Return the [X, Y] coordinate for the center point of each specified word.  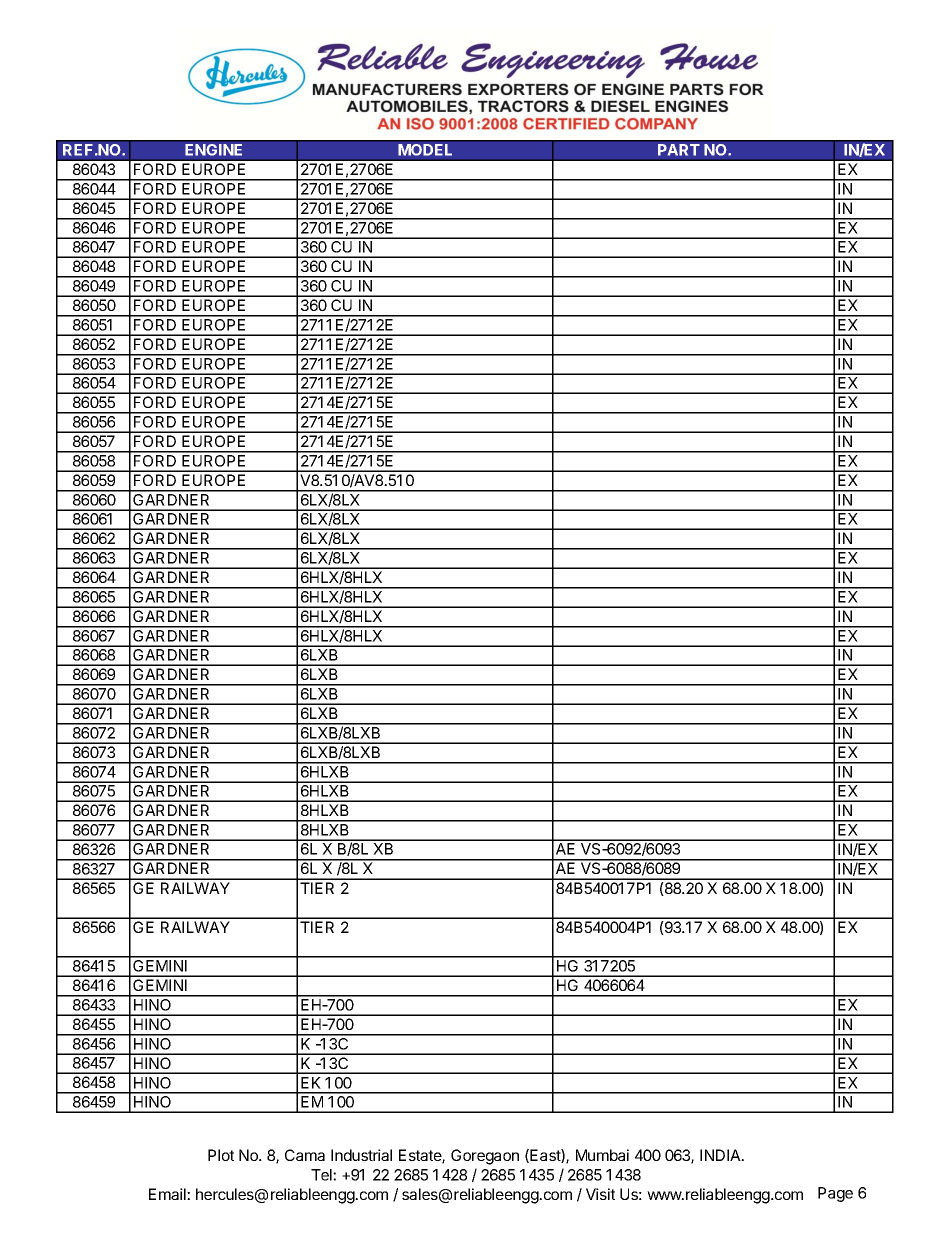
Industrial [361, 1155]
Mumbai [602, 1155]
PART [679, 150]
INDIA [721, 1155]
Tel [322, 1175]
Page [835, 1194]
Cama [305, 1155]
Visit [600, 1194]
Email [168, 1194]
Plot [221, 1155]
